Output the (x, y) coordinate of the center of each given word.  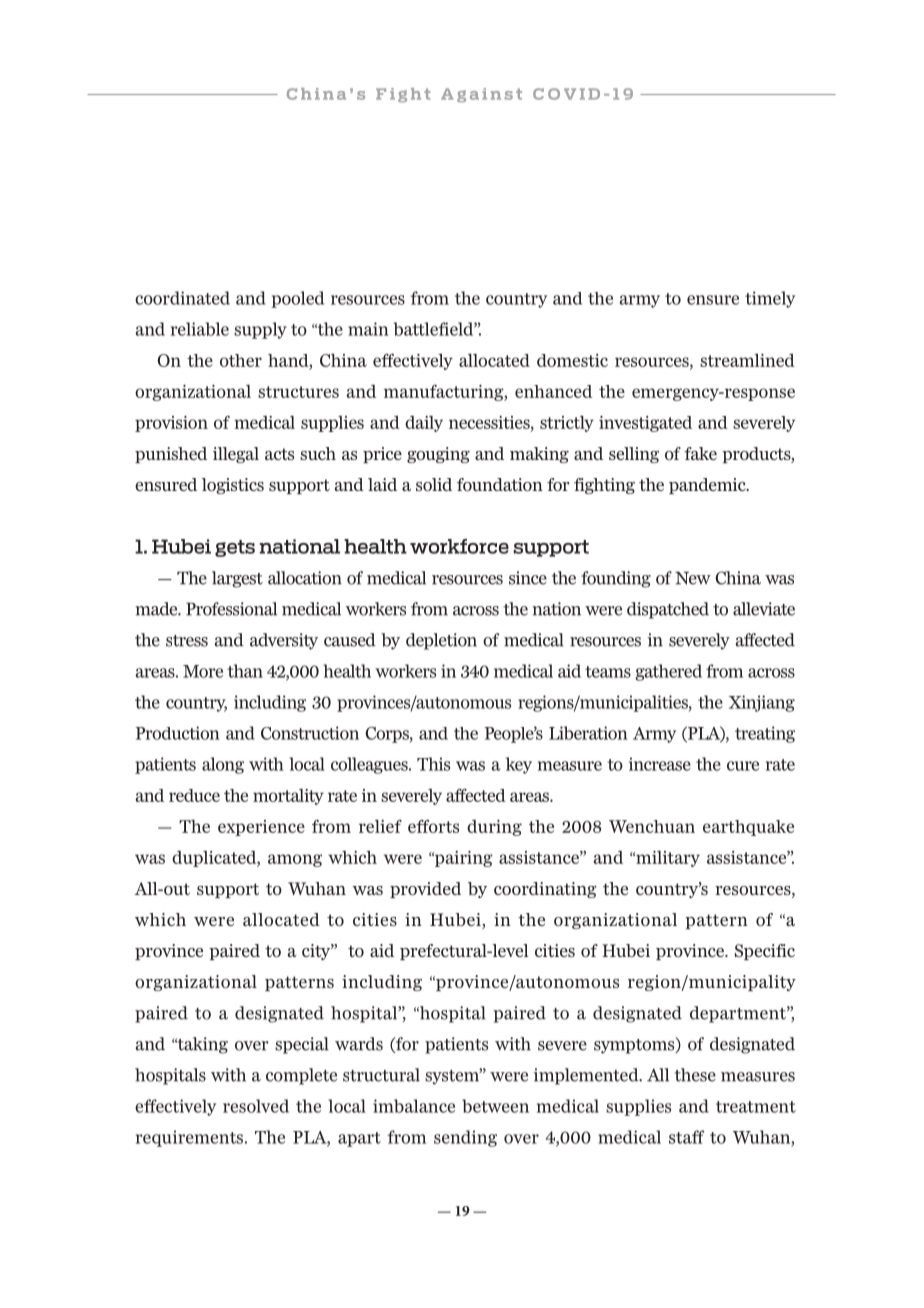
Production (178, 733)
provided (425, 890)
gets (235, 548)
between (495, 1106)
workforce (459, 546)
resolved (256, 1106)
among (295, 860)
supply (260, 330)
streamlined (747, 360)
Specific (765, 952)
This (433, 764)
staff (686, 1137)
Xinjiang (762, 703)
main (368, 329)
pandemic (708, 486)
